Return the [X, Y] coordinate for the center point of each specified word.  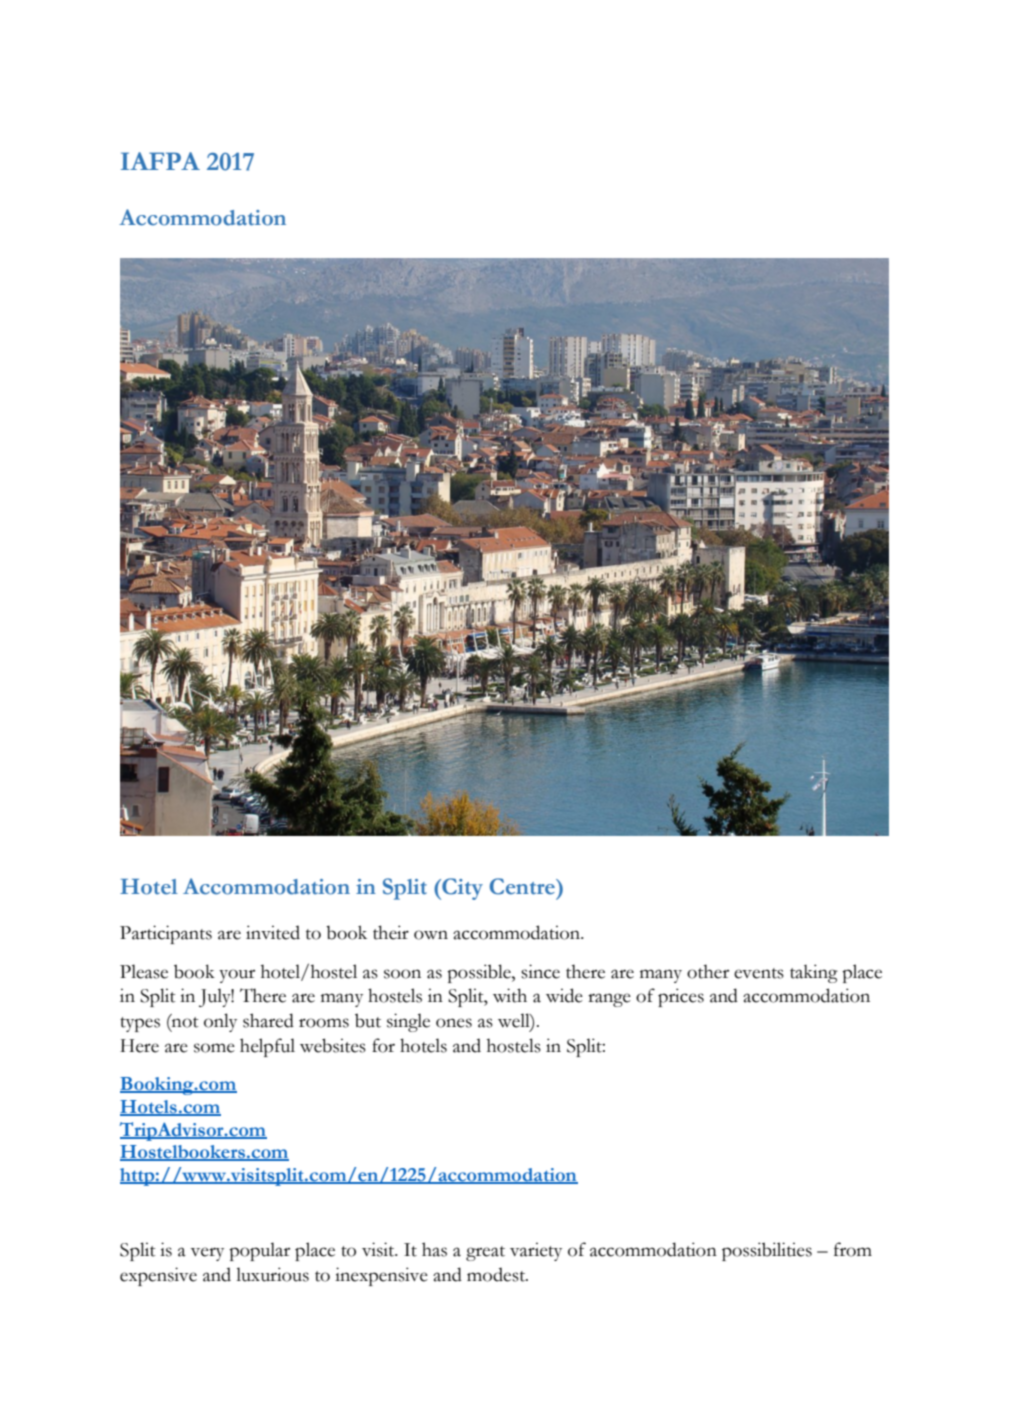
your [237, 976]
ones [454, 1023]
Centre [524, 886]
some [214, 1048]
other [708, 971]
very [207, 1254]
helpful [267, 1047]
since [540, 971]
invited [273, 932]
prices [681, 997]
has [434, 1249]
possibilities [767, 1251]
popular [259, 1251]
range [609, 1000]
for [383, 1045]
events [759, 973]
